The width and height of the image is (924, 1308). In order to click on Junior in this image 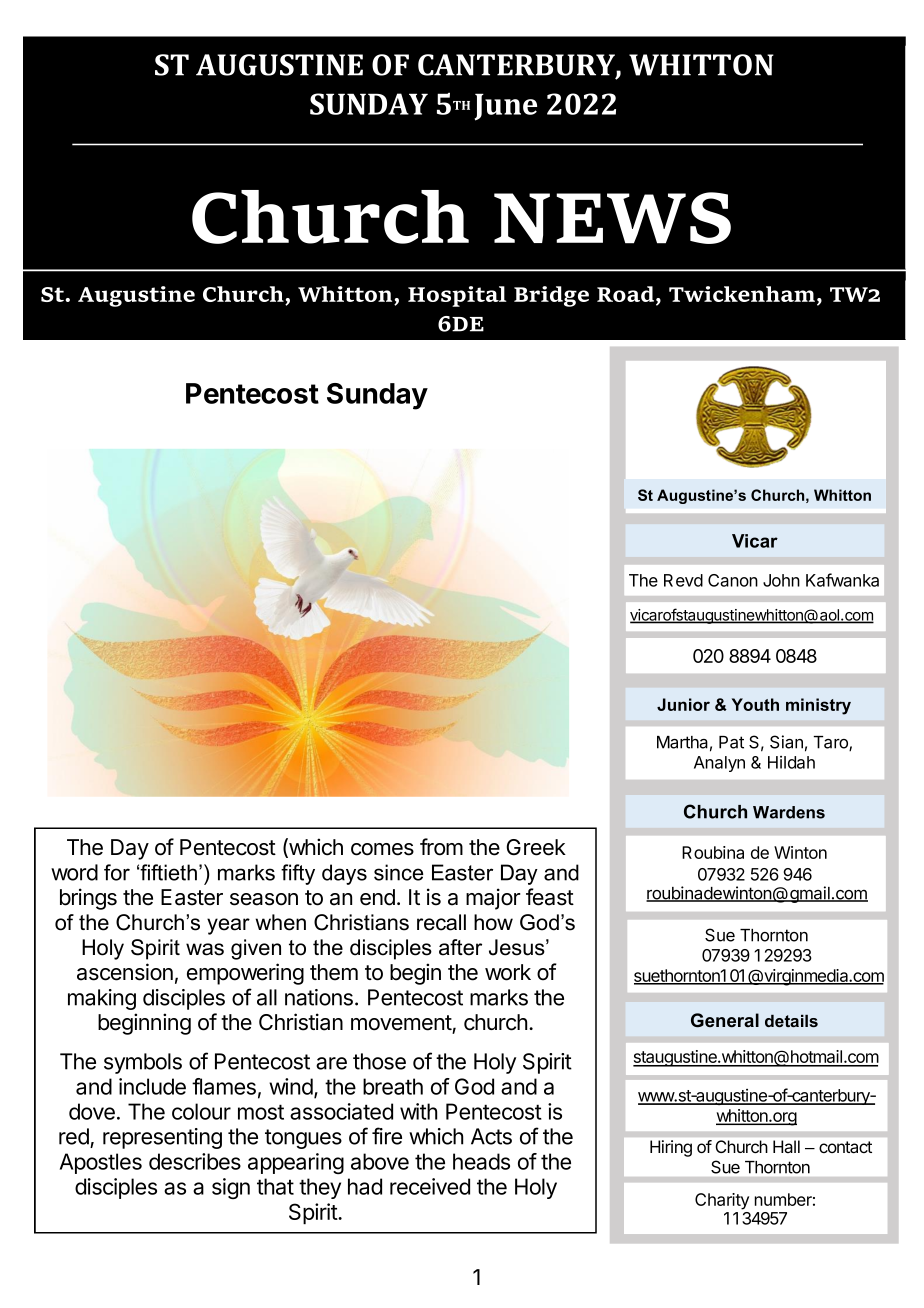, I will do `click(683, 704)`.
